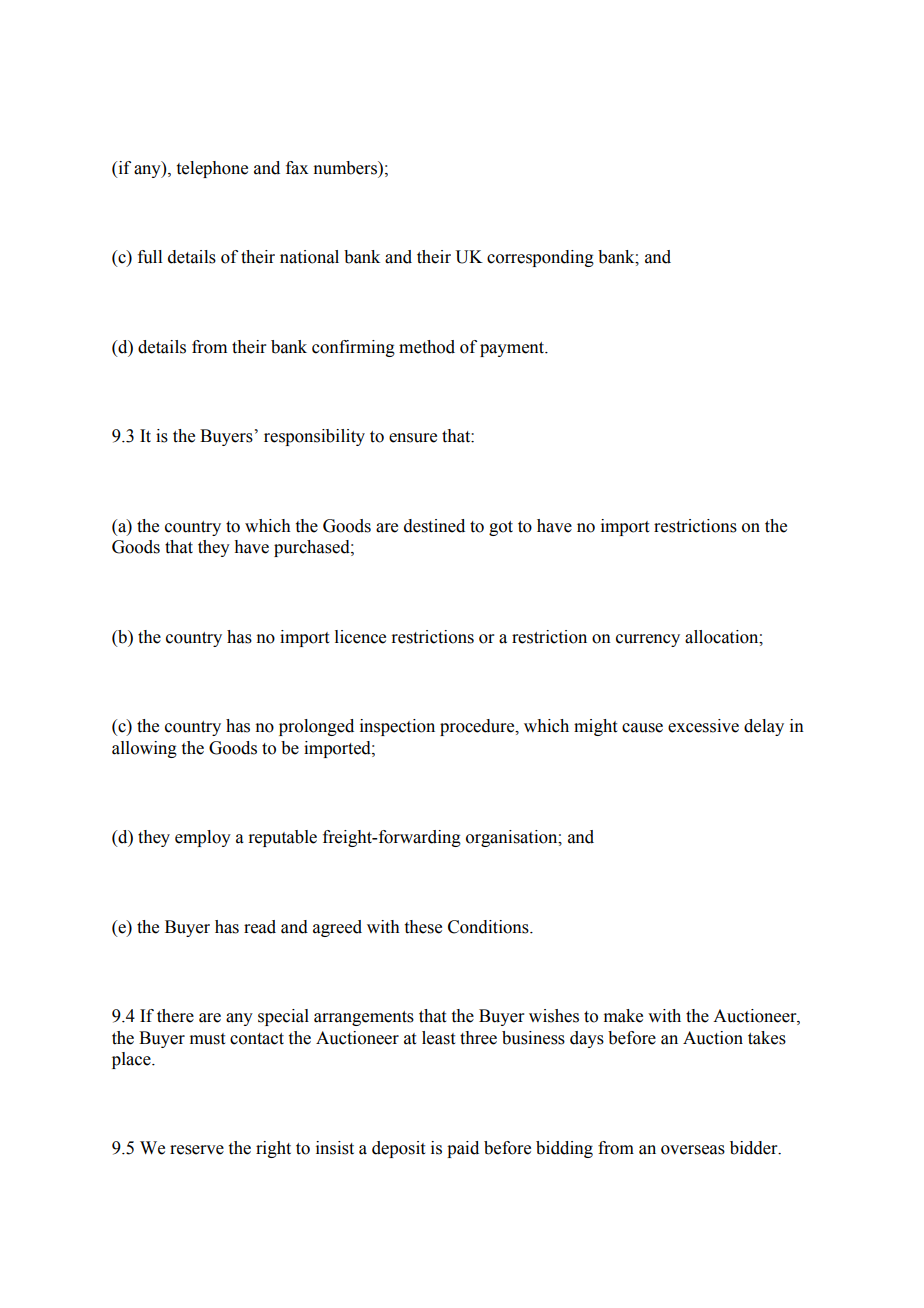  What do you see at coordinates (212, 169) in the page?
I see `telephone` at bounding box center [212, 169].
